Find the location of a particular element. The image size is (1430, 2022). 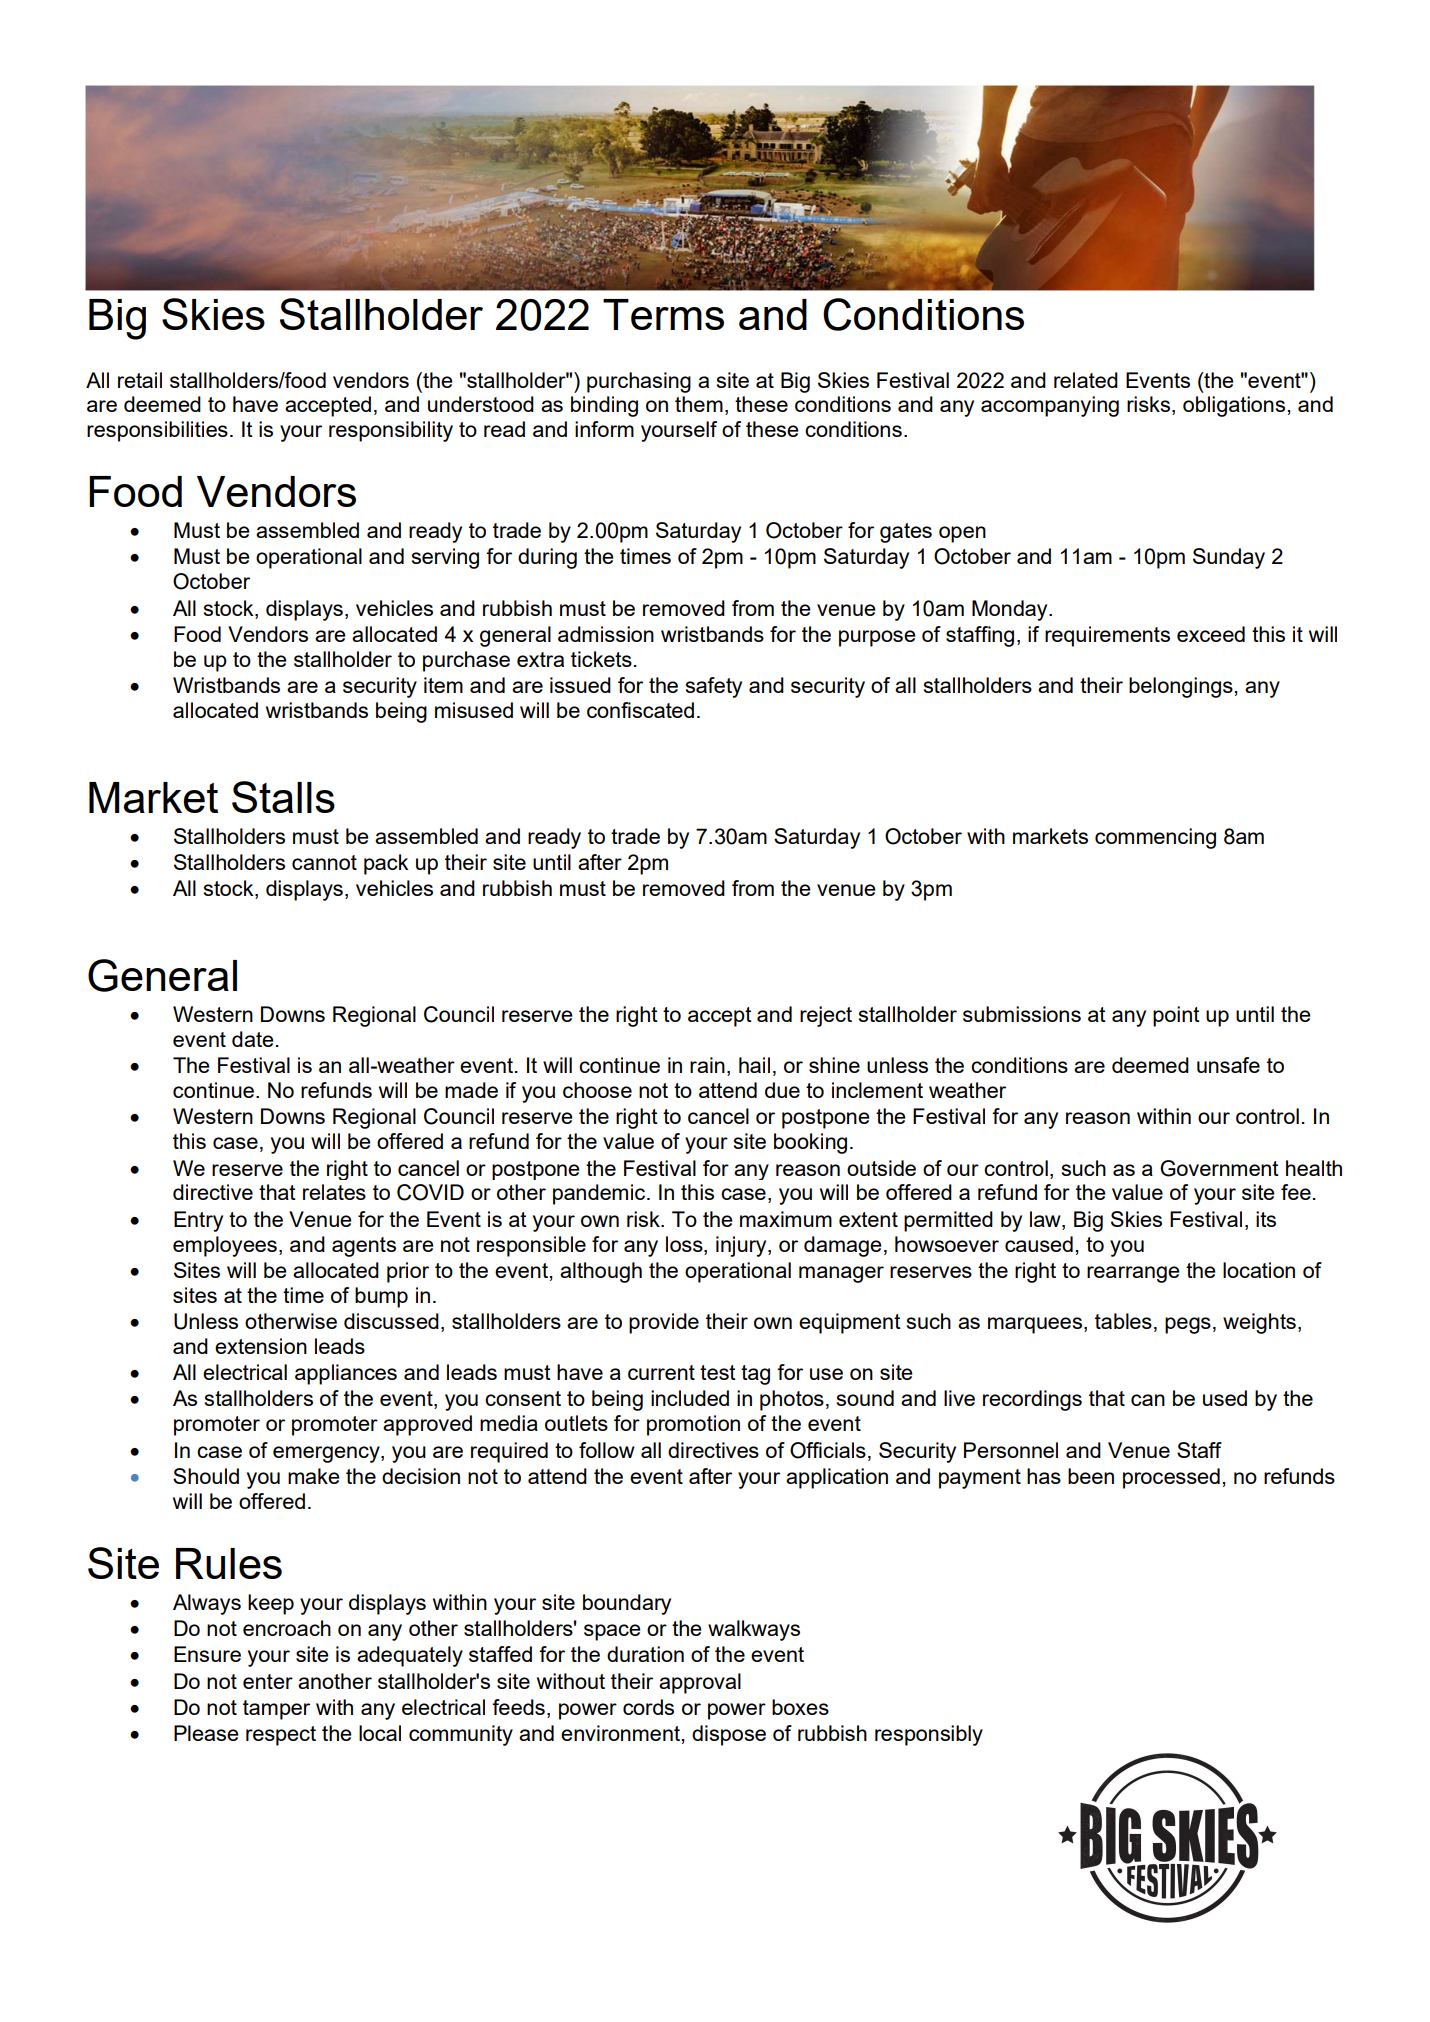

commencing is located at coordinates (1155, 838).
